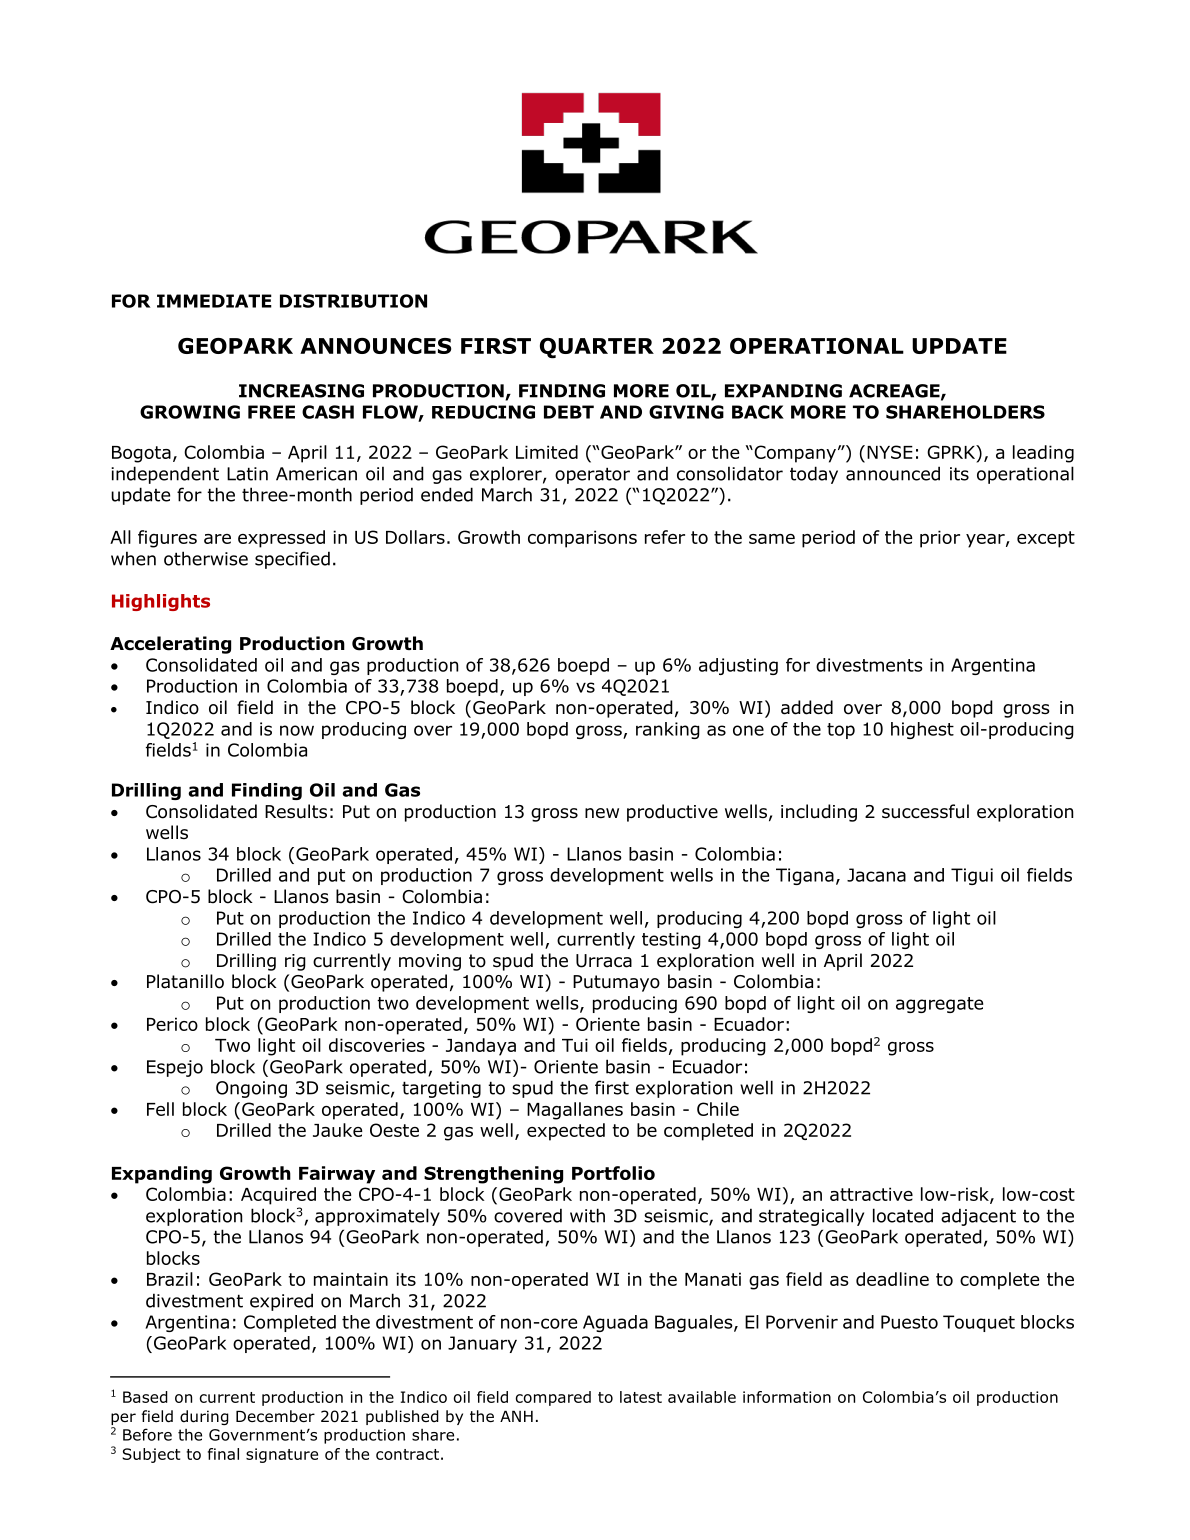  What do you see at coordinates (214, 301) in the page?
I see `IMMEDIATE` at bounding box center [214, 301].
